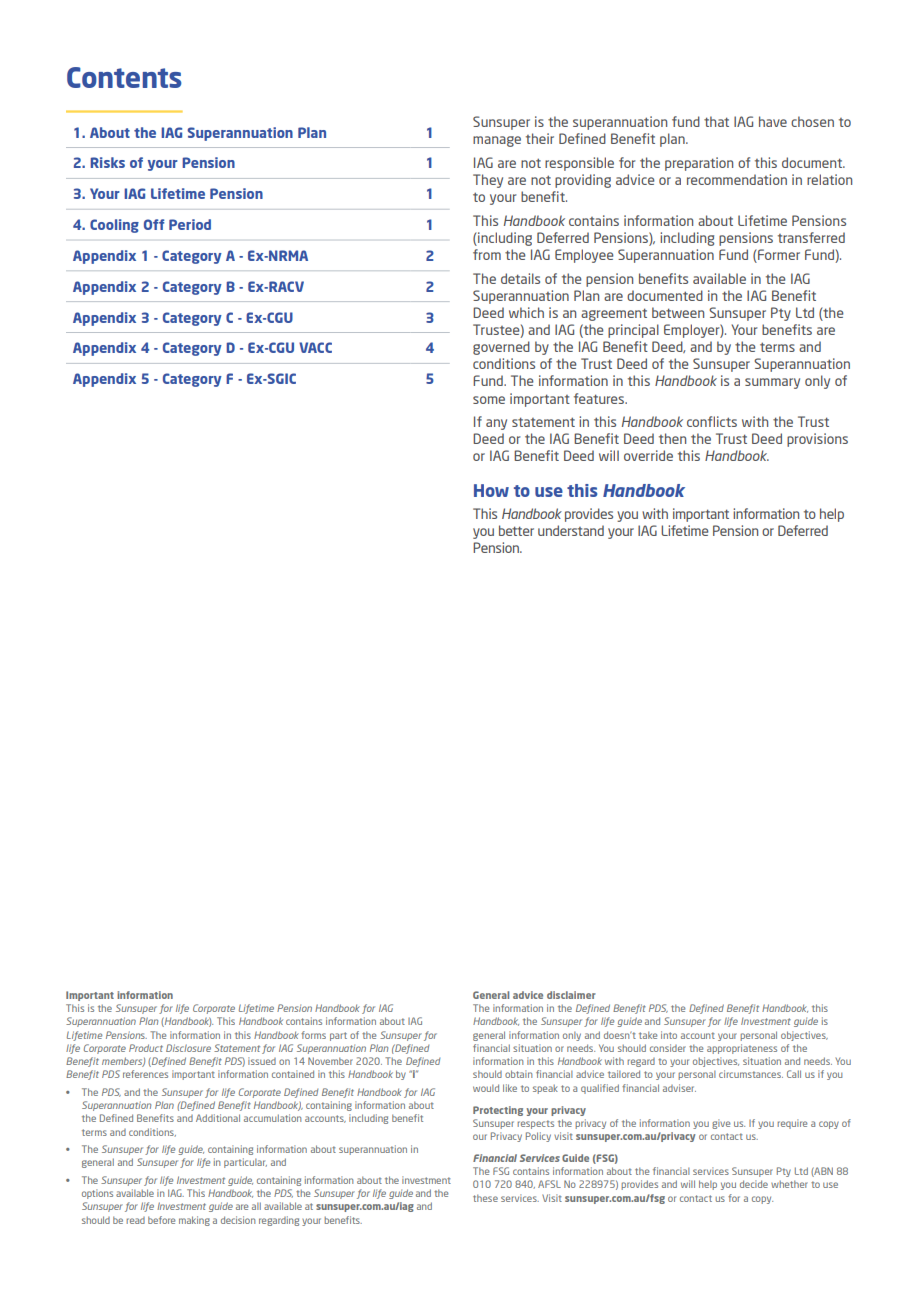 The height and width of the screenshot is (1308, 924). What do you see at coordinates (489, 400) in the screenshot?
I see `some` at bounding box center [489, 400].
